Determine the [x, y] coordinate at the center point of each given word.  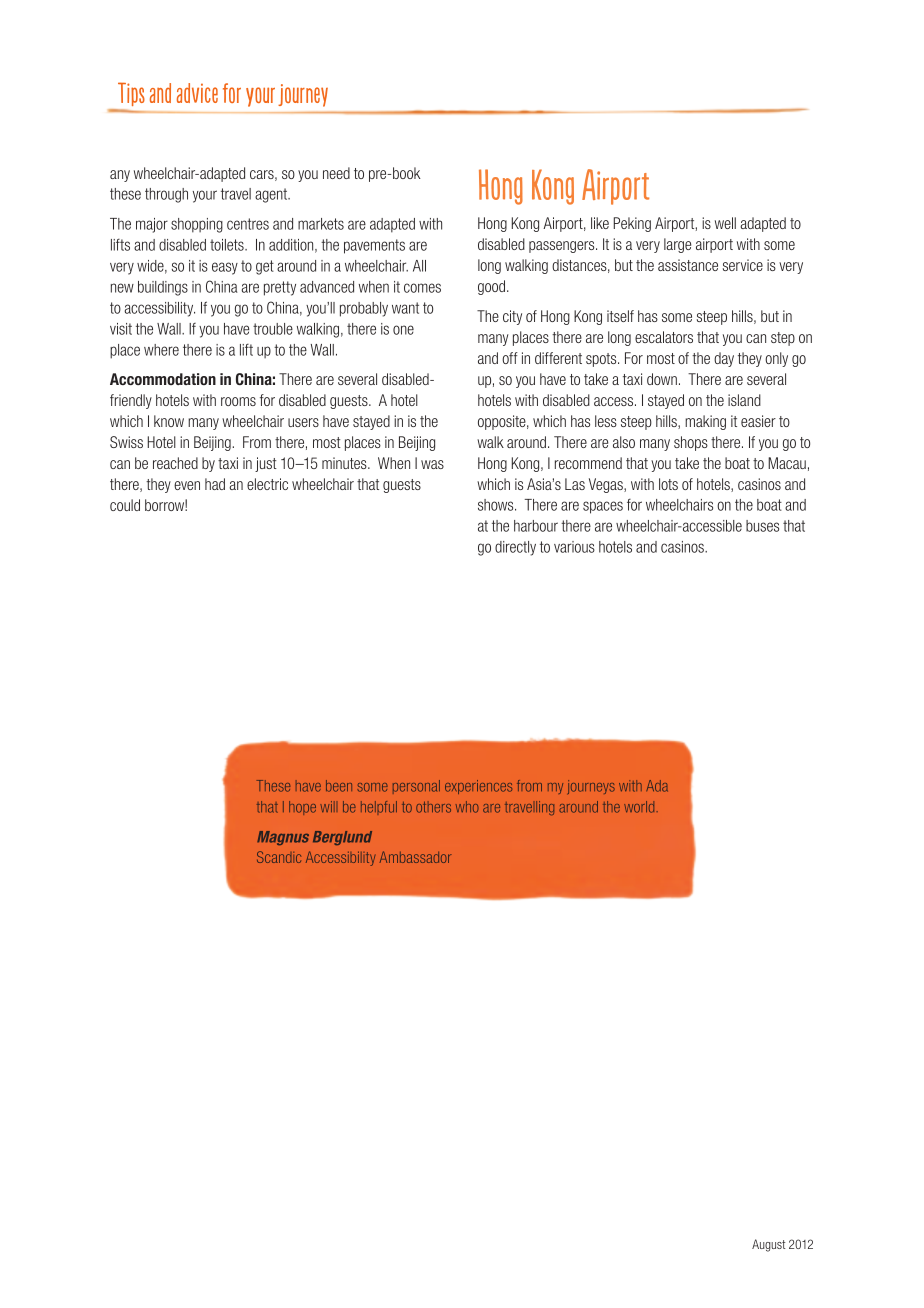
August [769, 1245]
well [725, 223]
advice [197, 93]
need [336, 173]
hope [302, 808]
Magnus [283, 838]
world [639, 807]
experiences [478, 787]
